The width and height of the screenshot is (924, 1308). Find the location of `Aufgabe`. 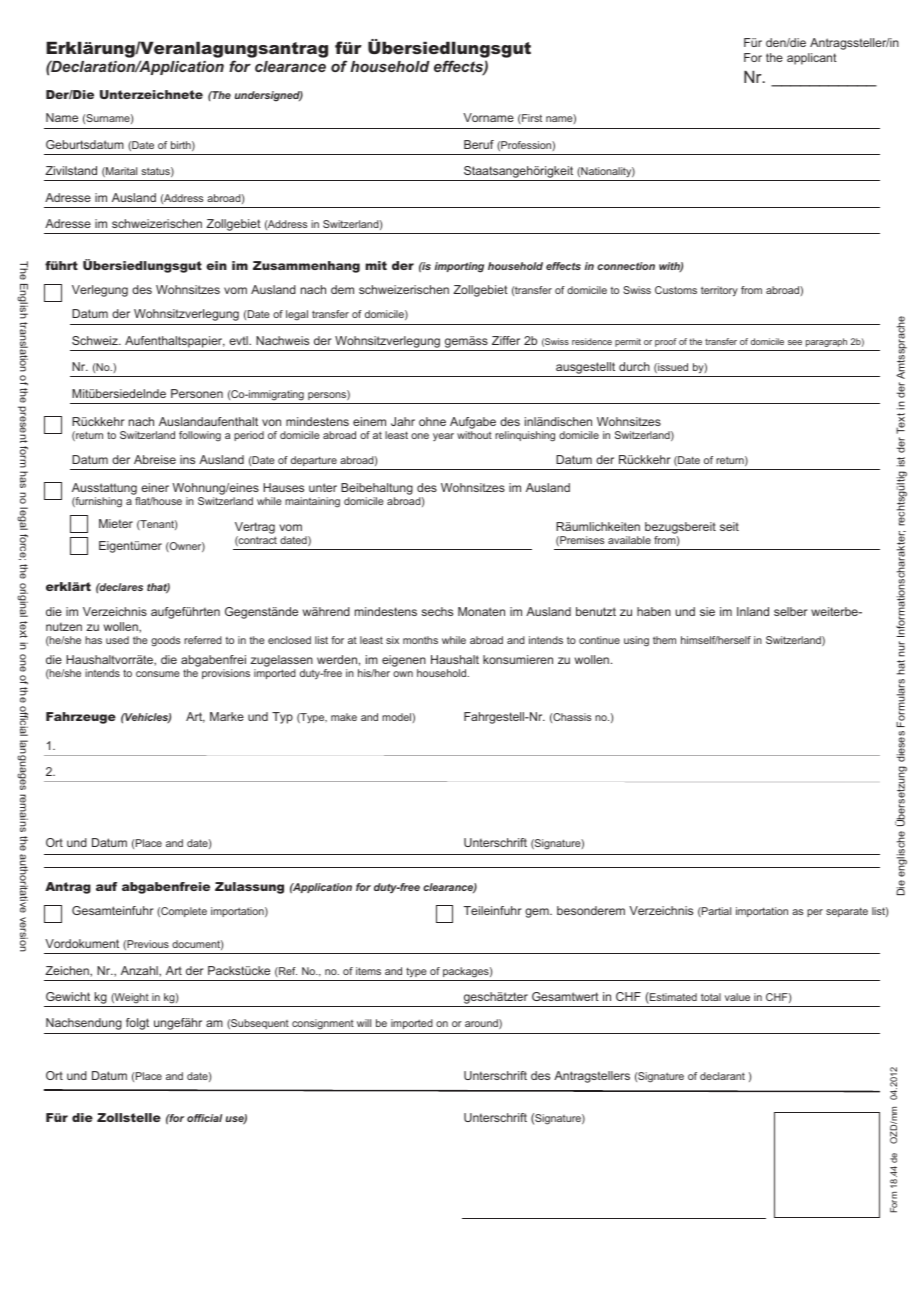

Aufgabe is located at coordinates (473, 424).
